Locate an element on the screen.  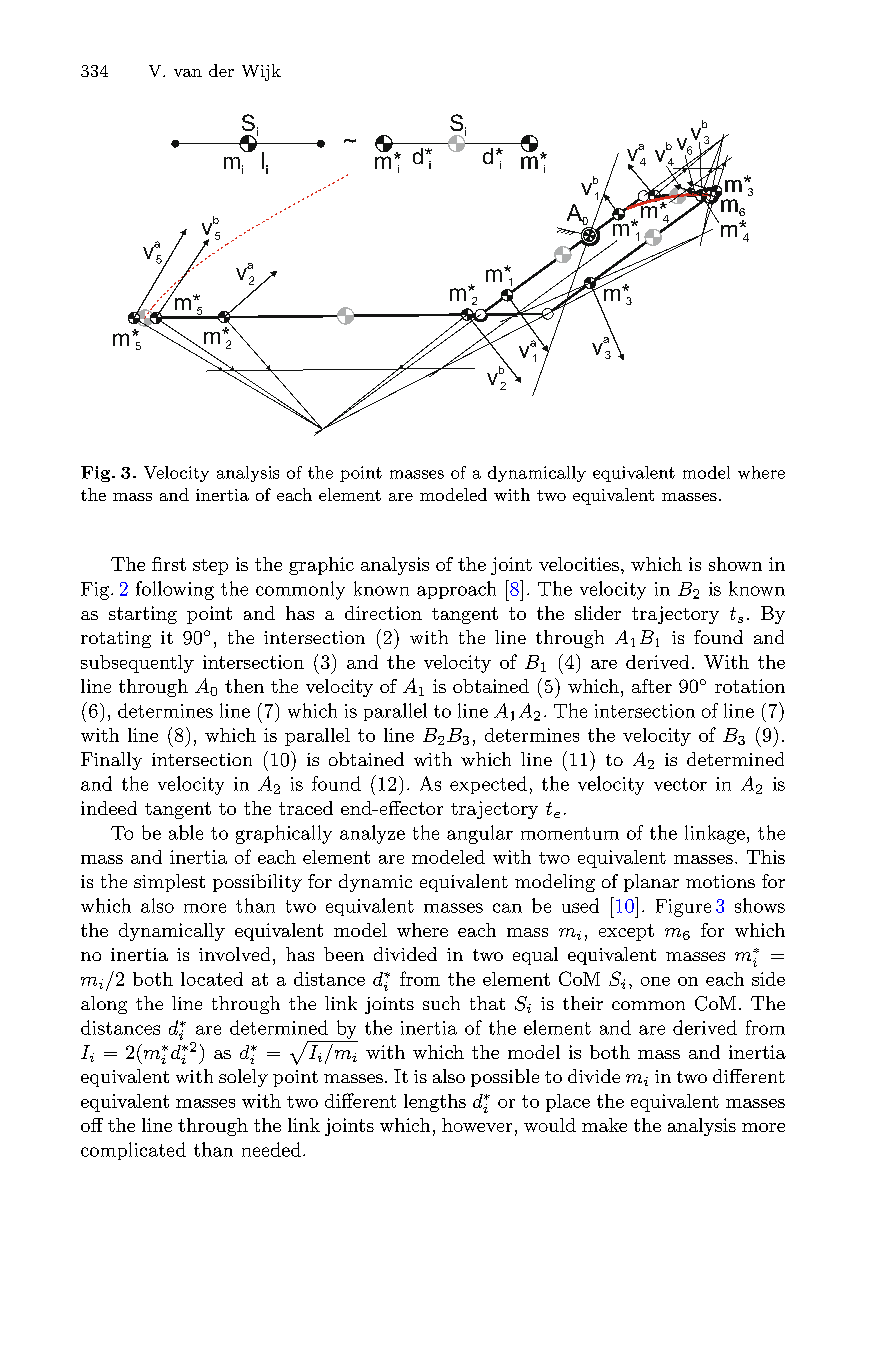
approach is located at coordinates (456, 590).
